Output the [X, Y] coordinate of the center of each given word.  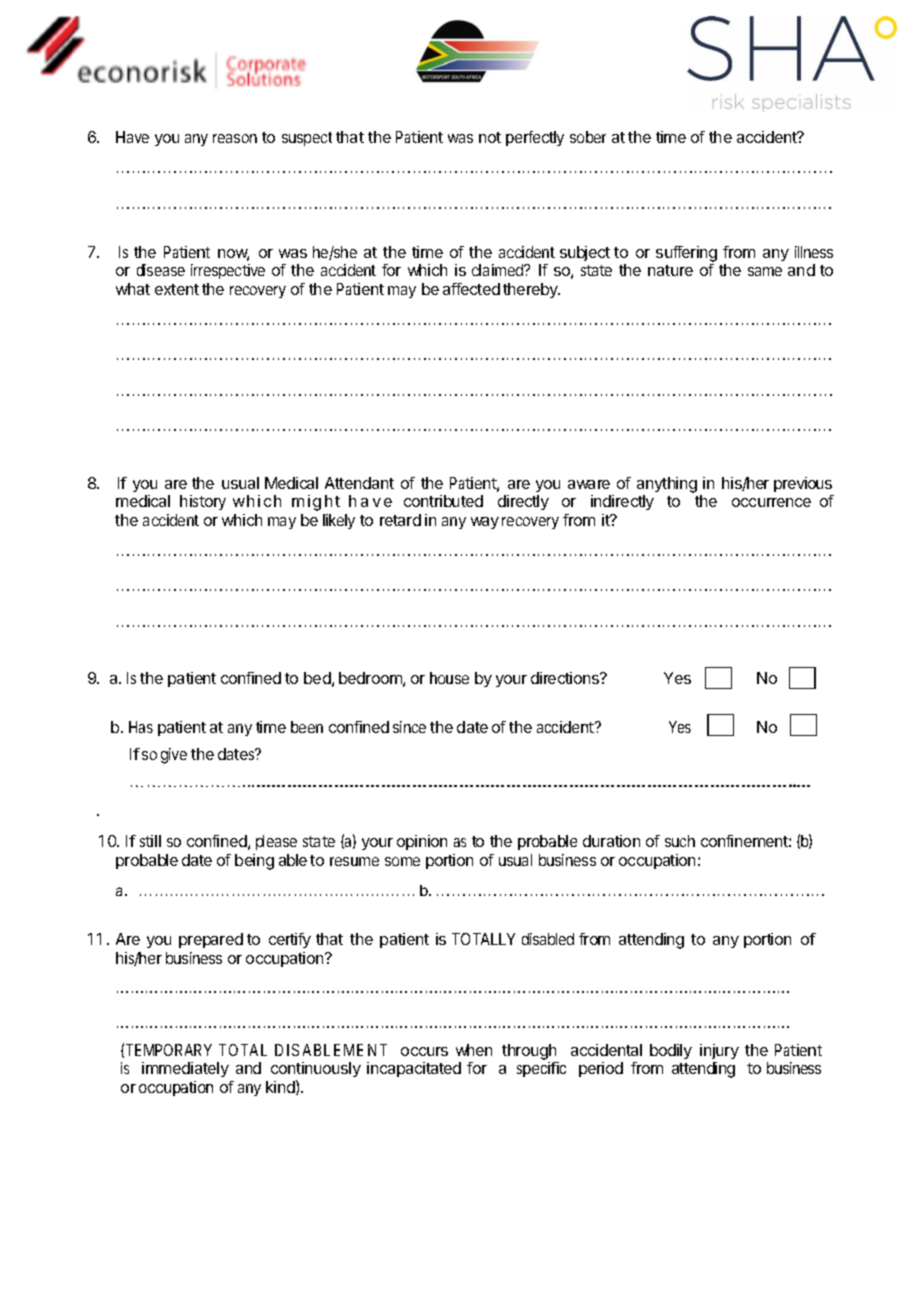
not [490, 137]
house [449, 678]
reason [235, 138]
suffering [686, 255]
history [203, 502]
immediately [185, 1069]
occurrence [771, 502]
